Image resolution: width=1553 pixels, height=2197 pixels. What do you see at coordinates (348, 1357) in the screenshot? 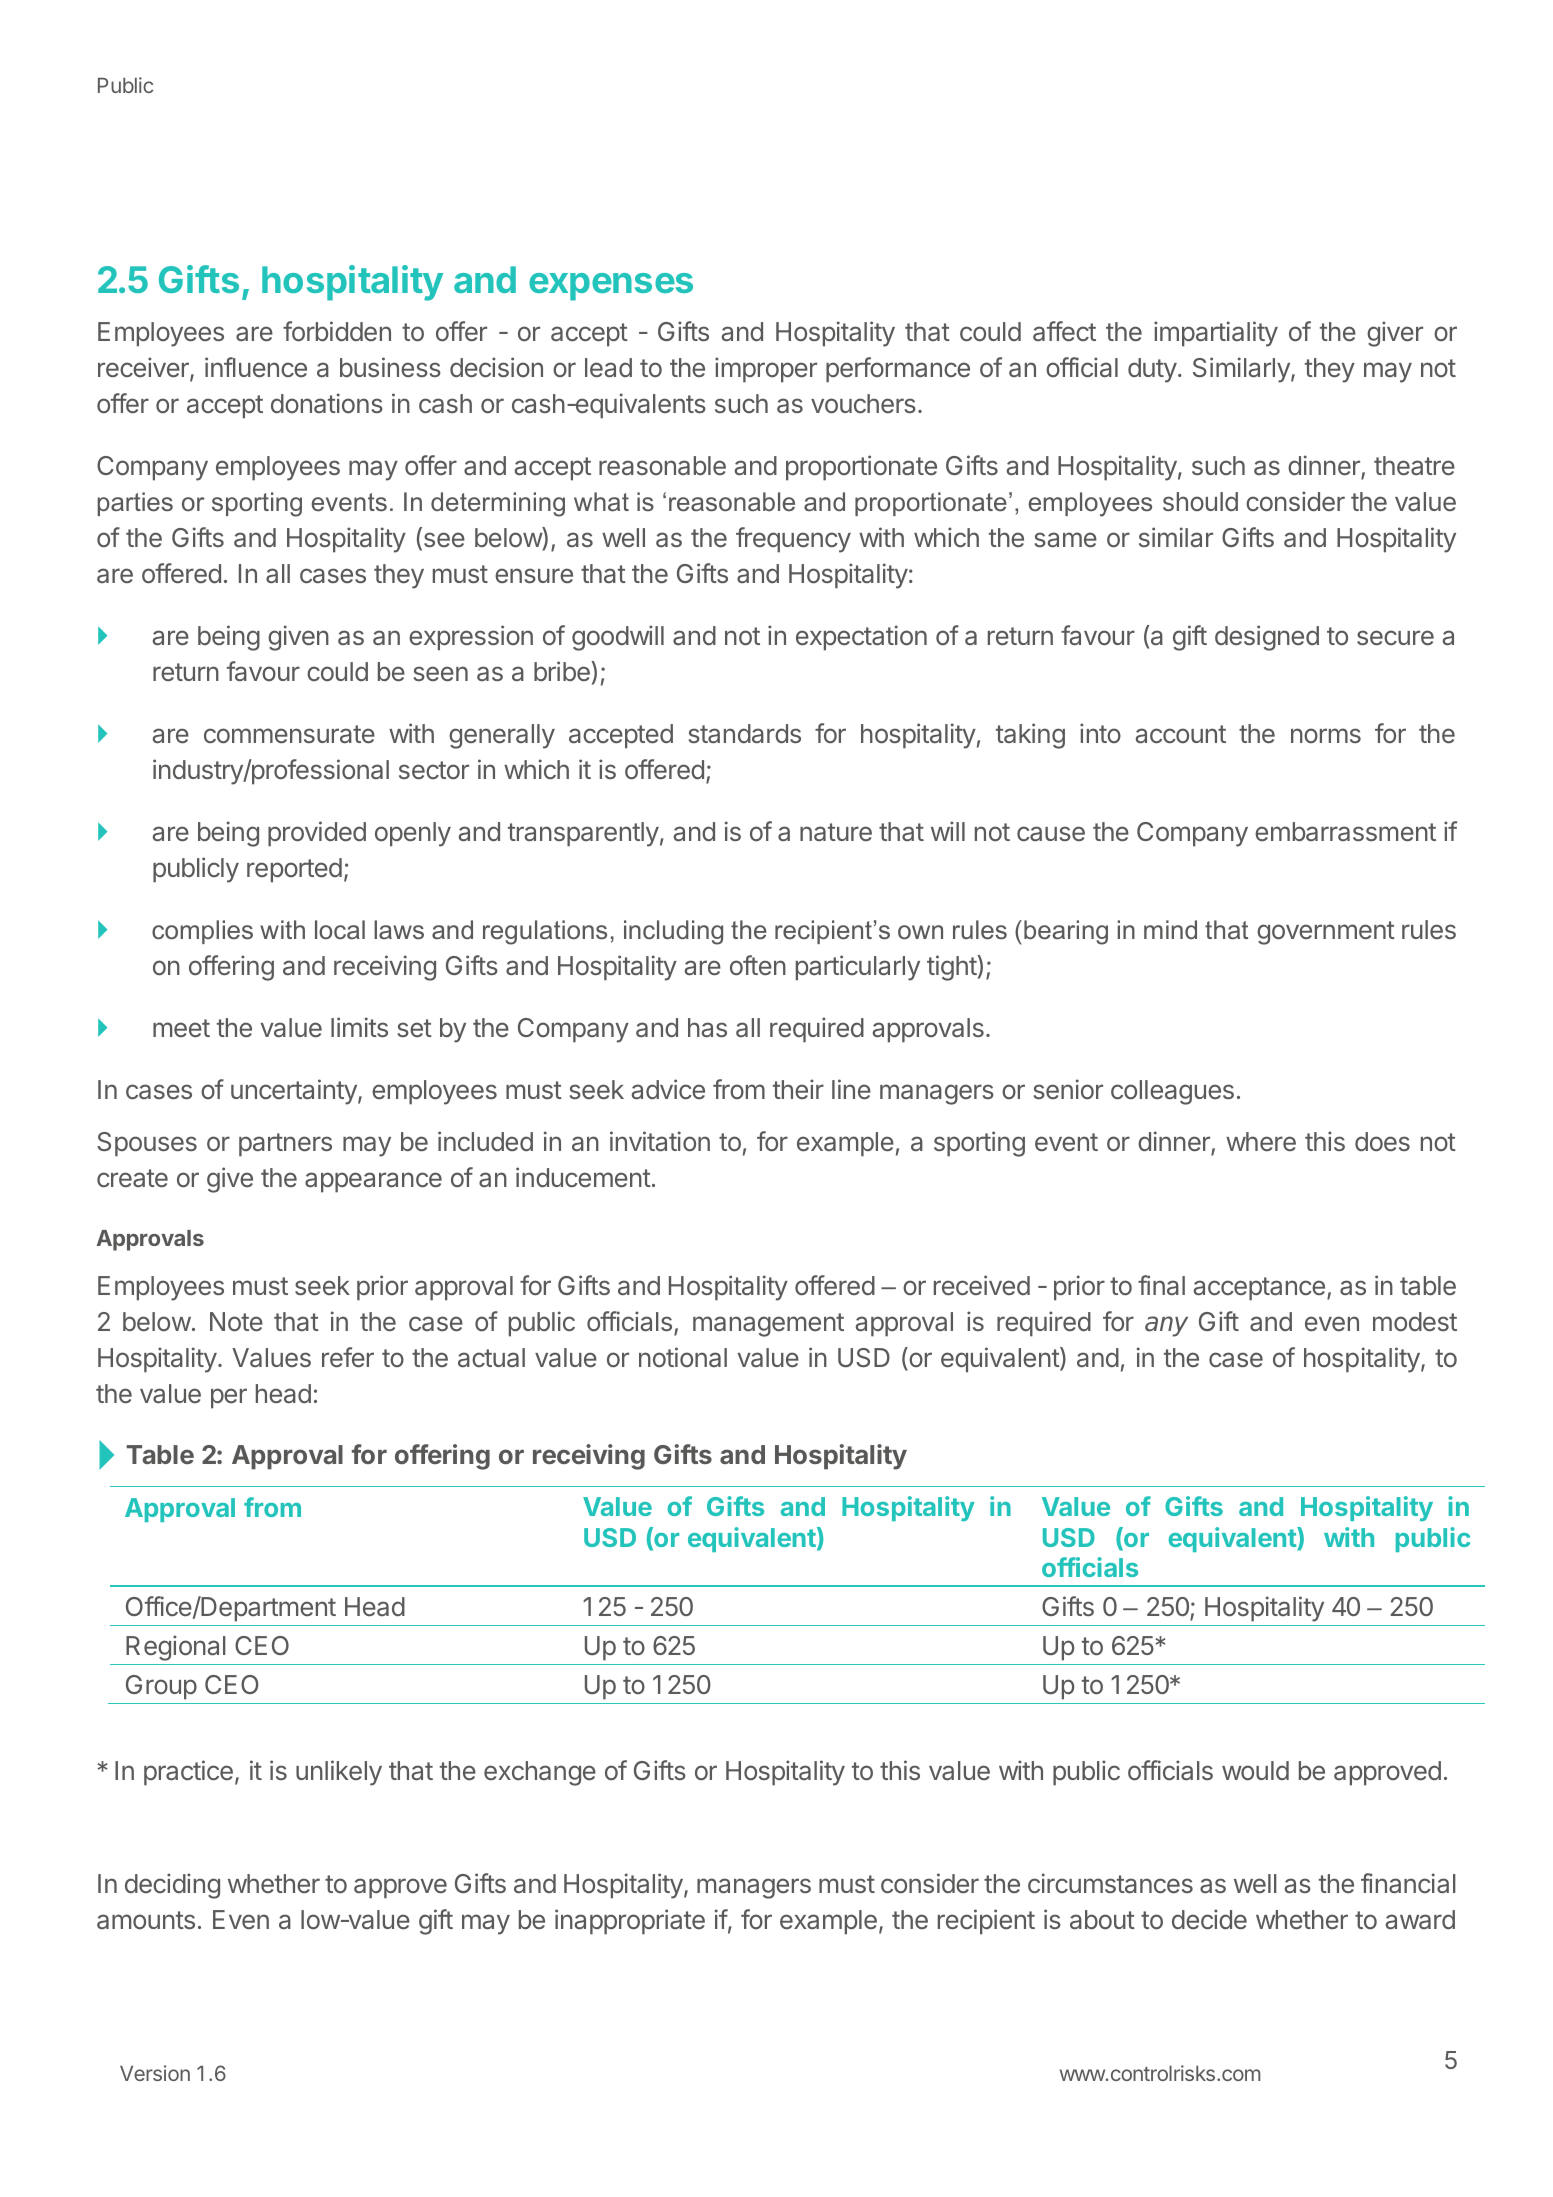
I see `refer` at bounding box center [348, 1357].
